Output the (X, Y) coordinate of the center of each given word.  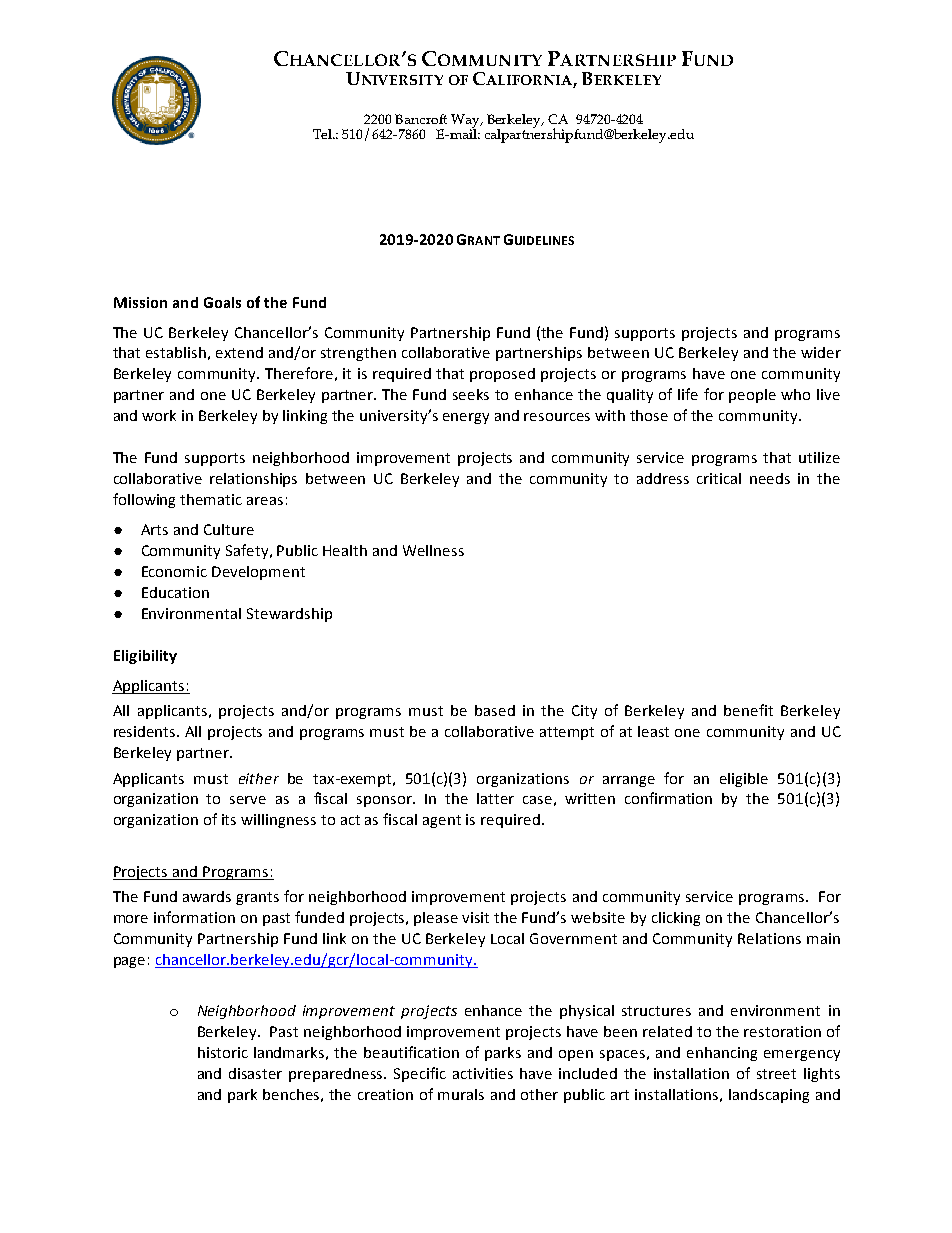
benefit (748, 710)
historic (223, 1052)
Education (175, 592)
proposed (502, 375)
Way (466, 122)
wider (821, 352)
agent (442, 821)
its (229, 819)
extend (239, 352)
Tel (324, 134)
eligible (744, 780)
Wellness (433, 550)
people (752, 396)
